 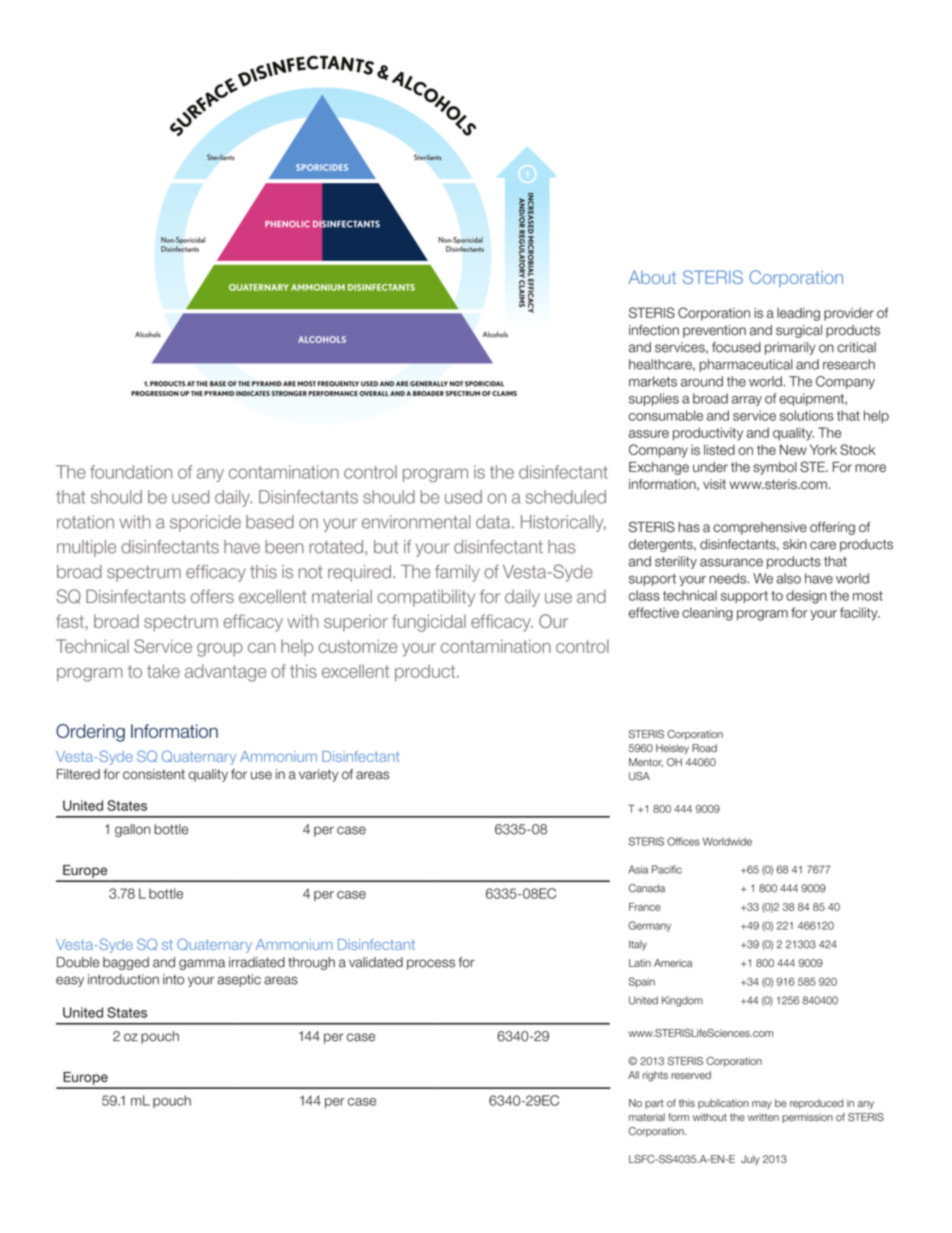 I want to click on GENERALLY, so click(x=429, y=384).
